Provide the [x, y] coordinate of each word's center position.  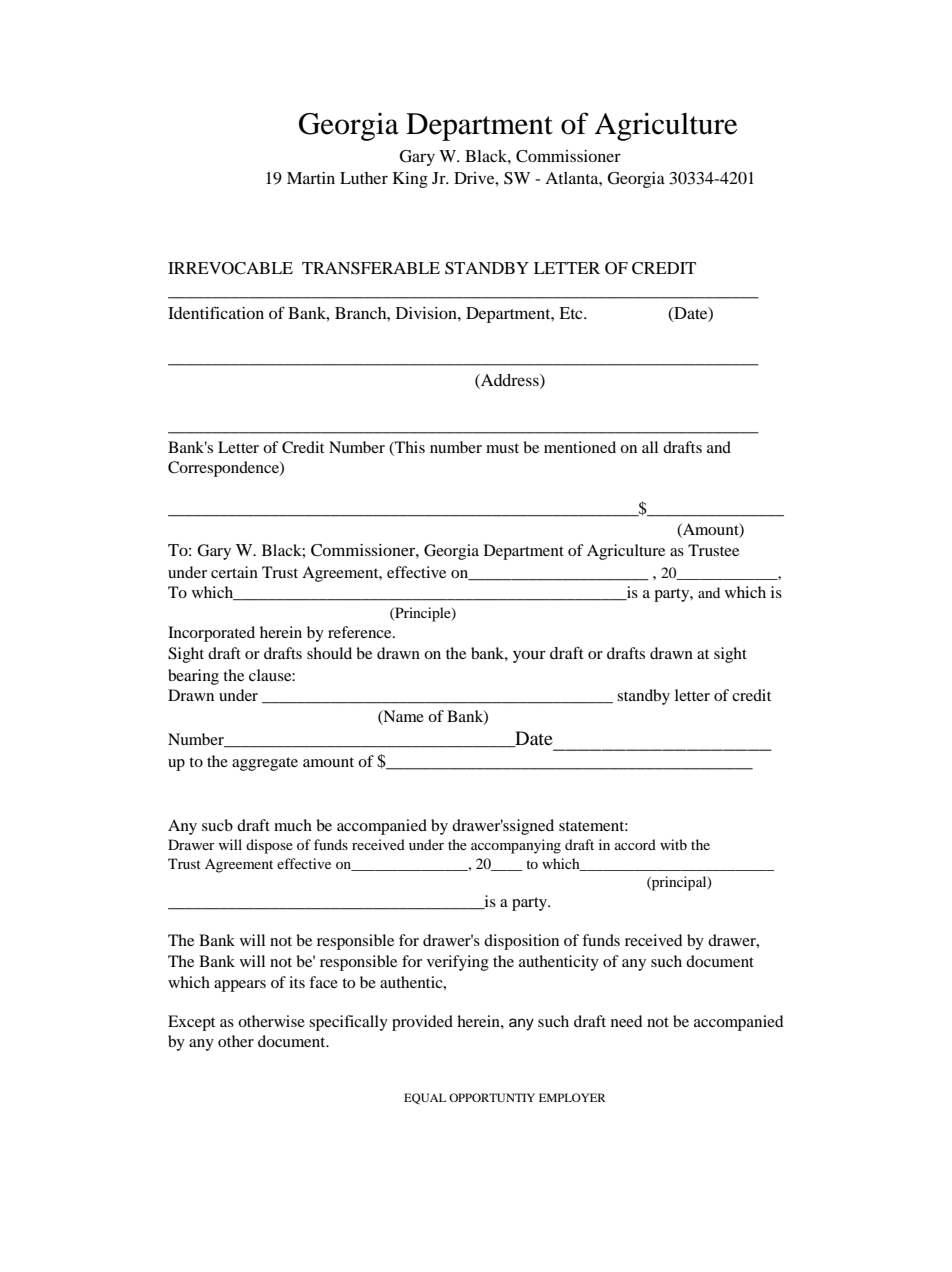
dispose [269, 846]
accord [635, 844]
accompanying [516, 846]
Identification [216, 312]
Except [191, 1023]
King [410, 180]
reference [361, 632]
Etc [572, 313]
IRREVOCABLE [230, 268]
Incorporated [211, 634]
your [529, 656]
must [502, 448]
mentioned [580, 447]
